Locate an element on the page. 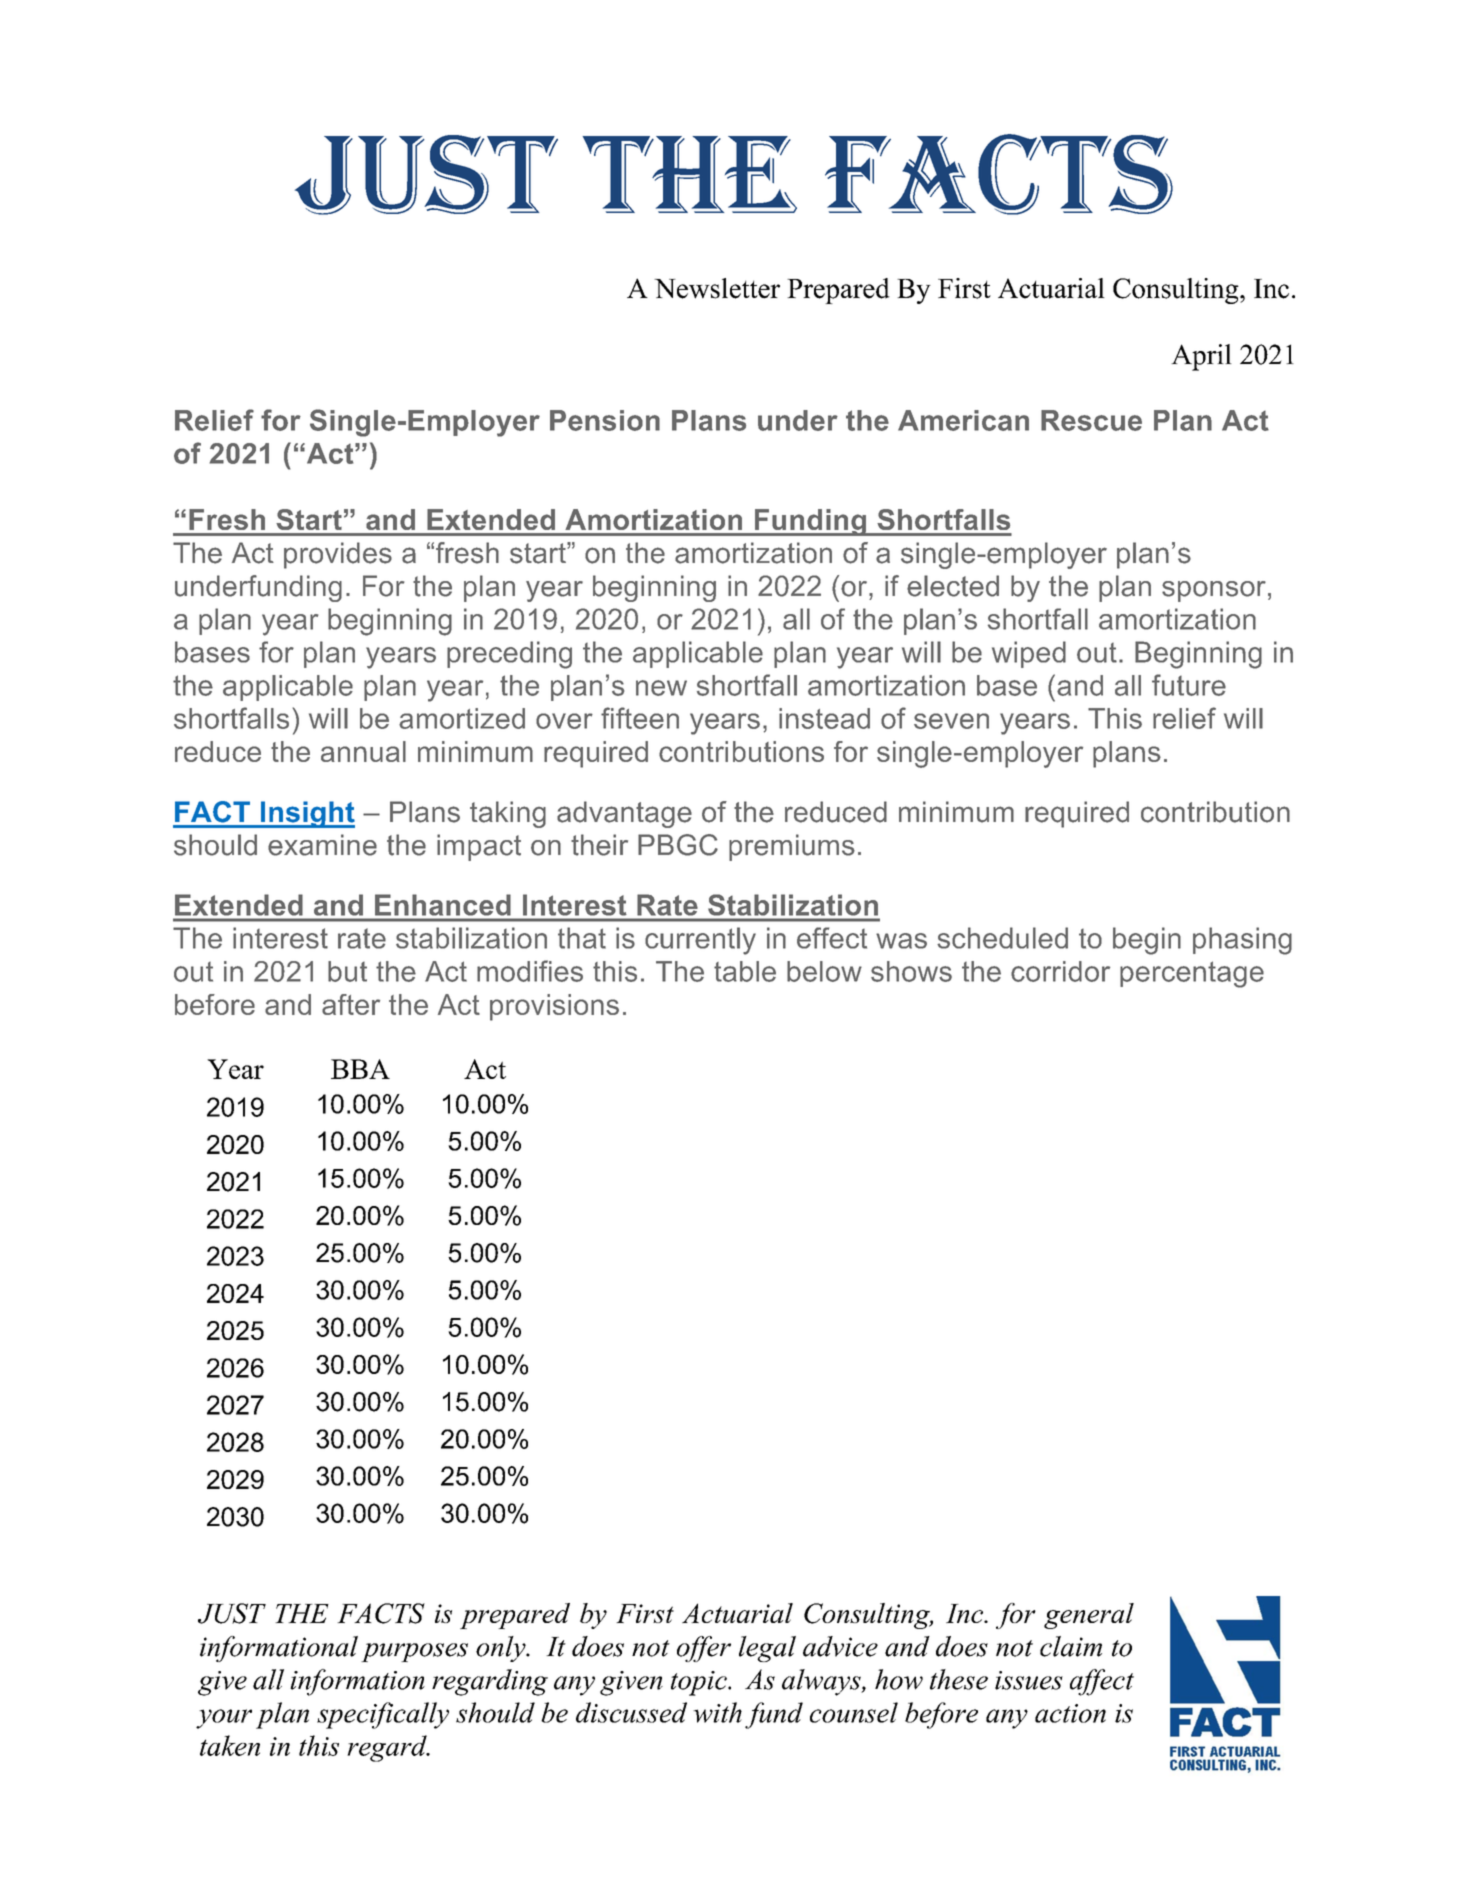 The width and height of the image is (1470, 1902). instead is located at coordinates (824, 718).
